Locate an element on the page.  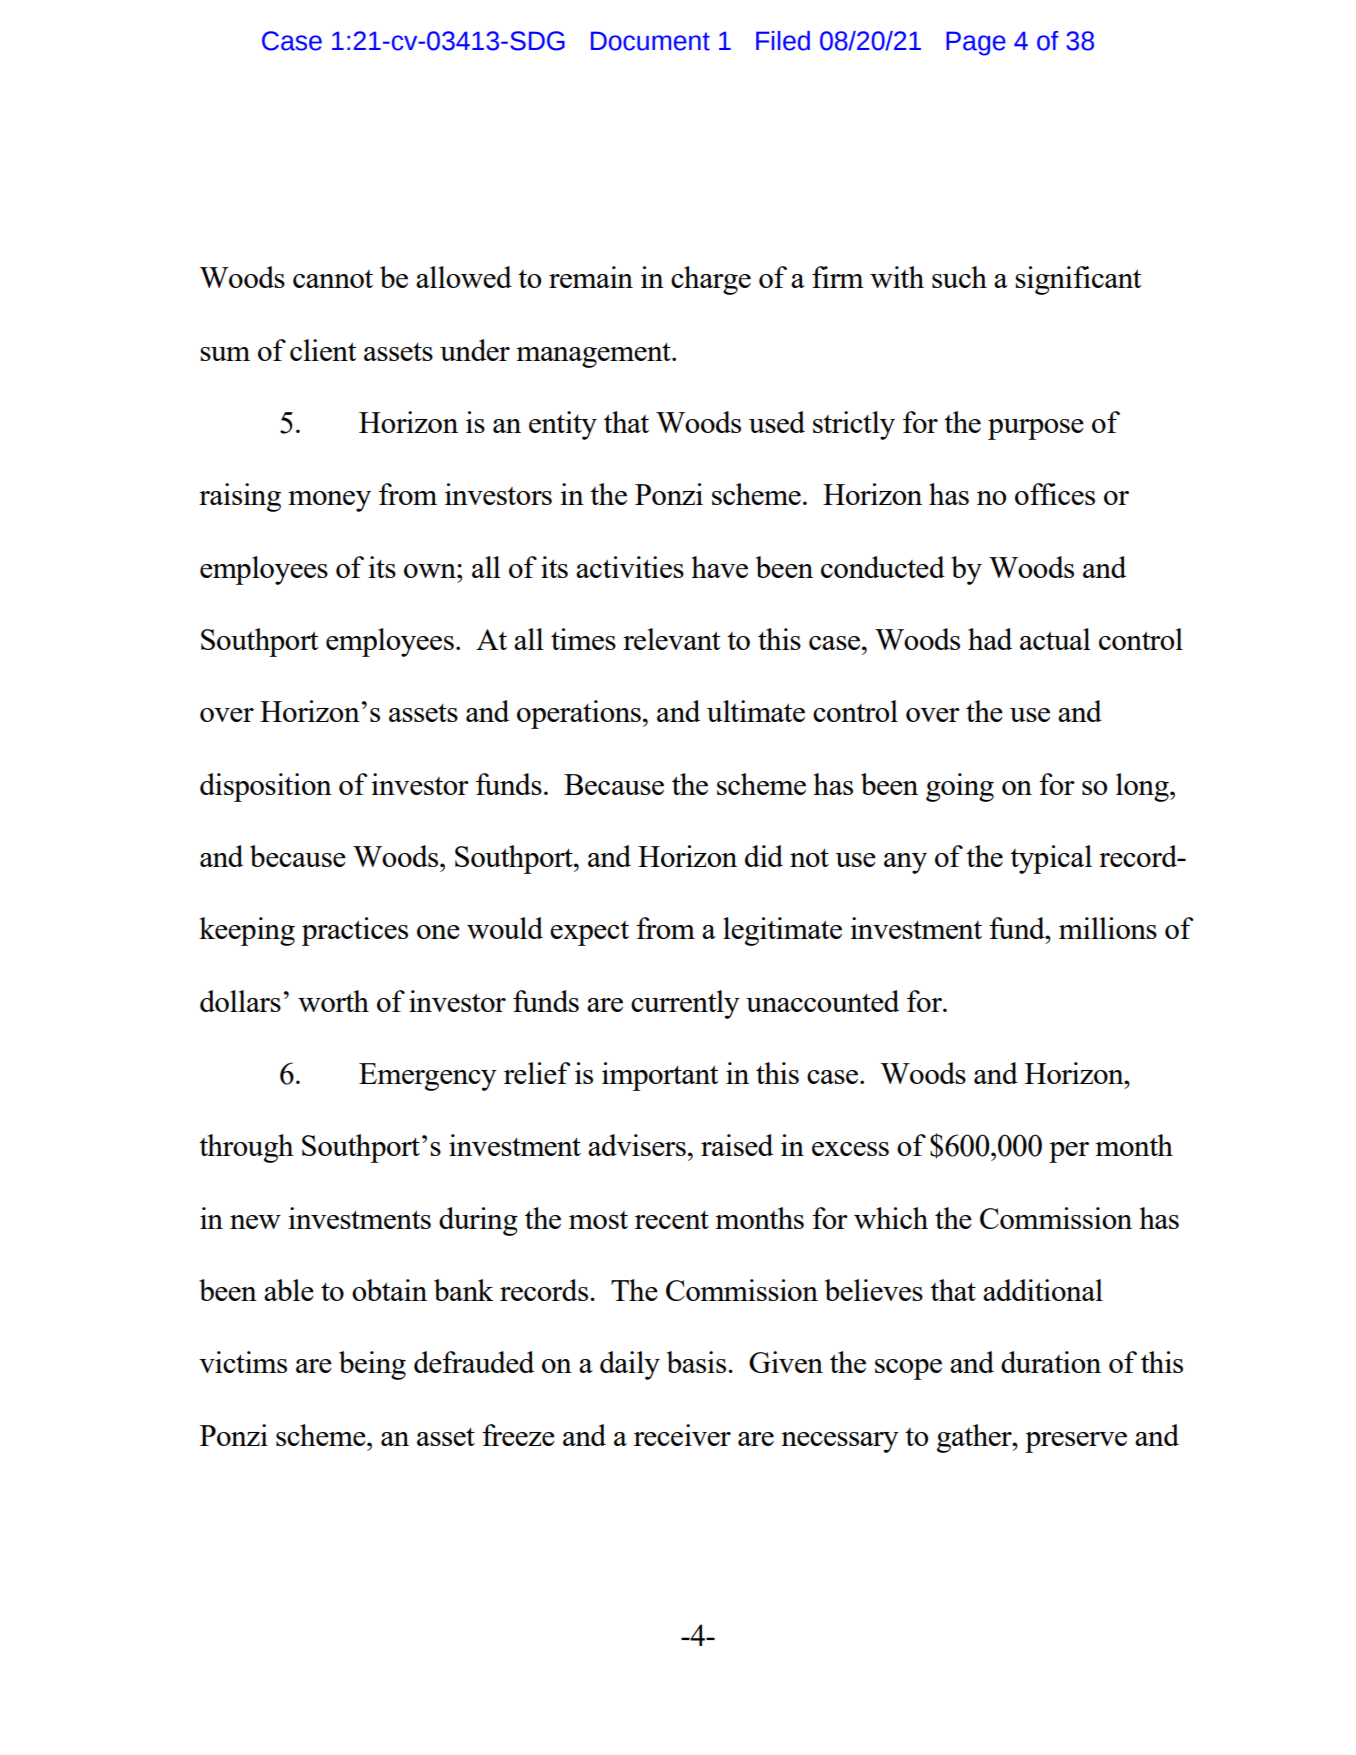
cannot is located at coordinates (333, 279).
